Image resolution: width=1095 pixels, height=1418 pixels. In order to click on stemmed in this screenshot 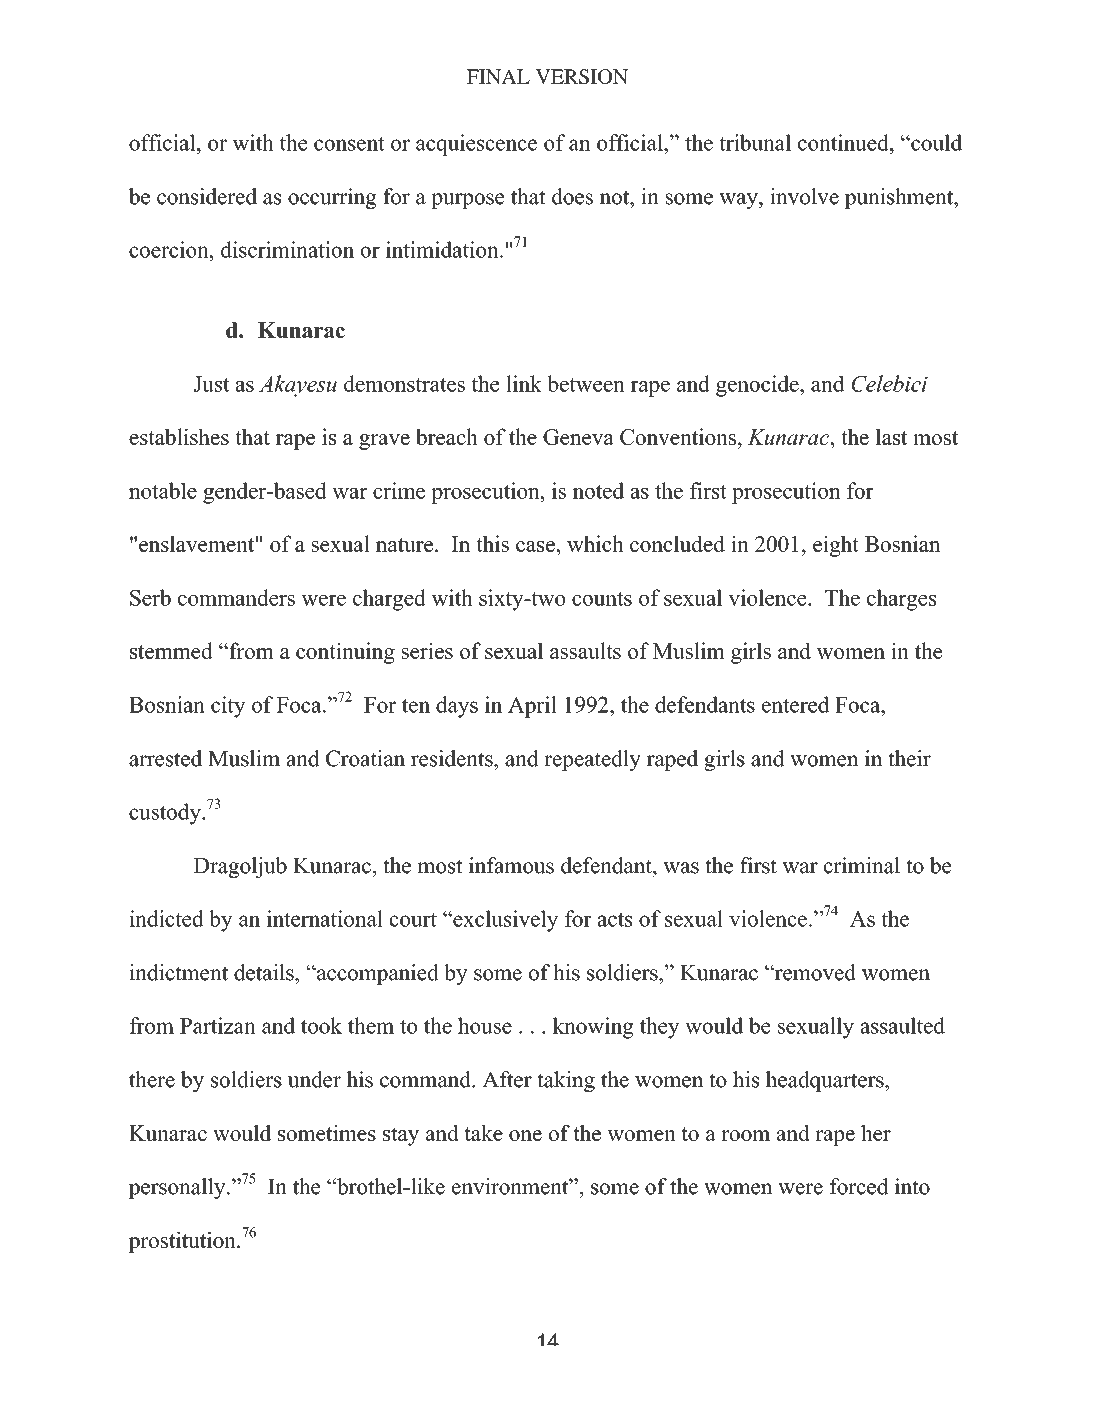, I will do `click(171, 650)`.
